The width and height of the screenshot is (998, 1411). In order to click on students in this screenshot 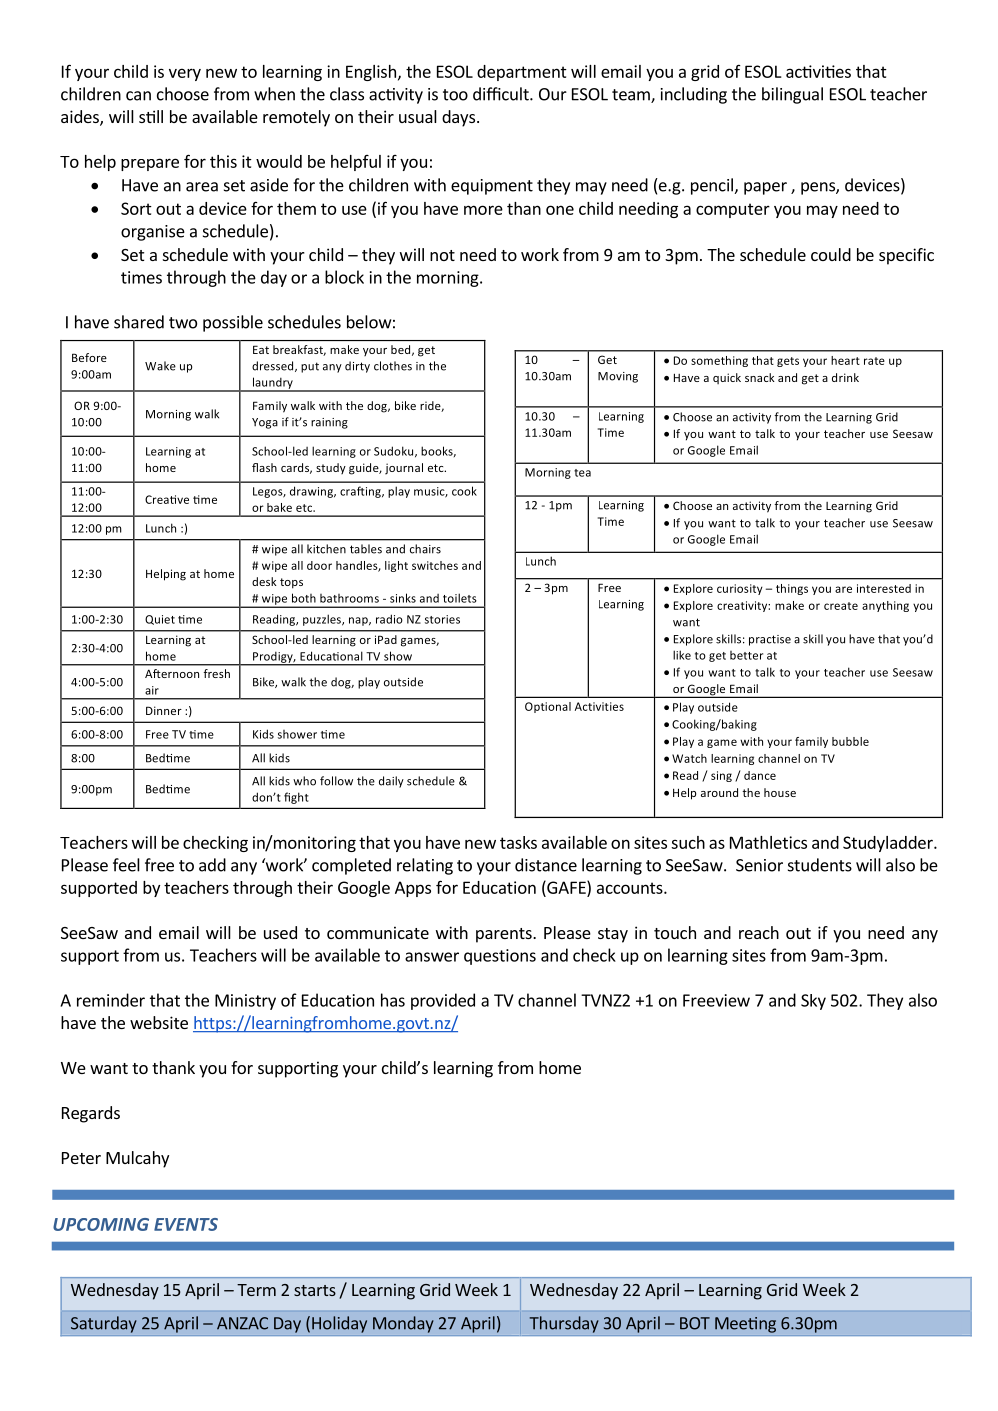, I will do `click(820, 865)`.
